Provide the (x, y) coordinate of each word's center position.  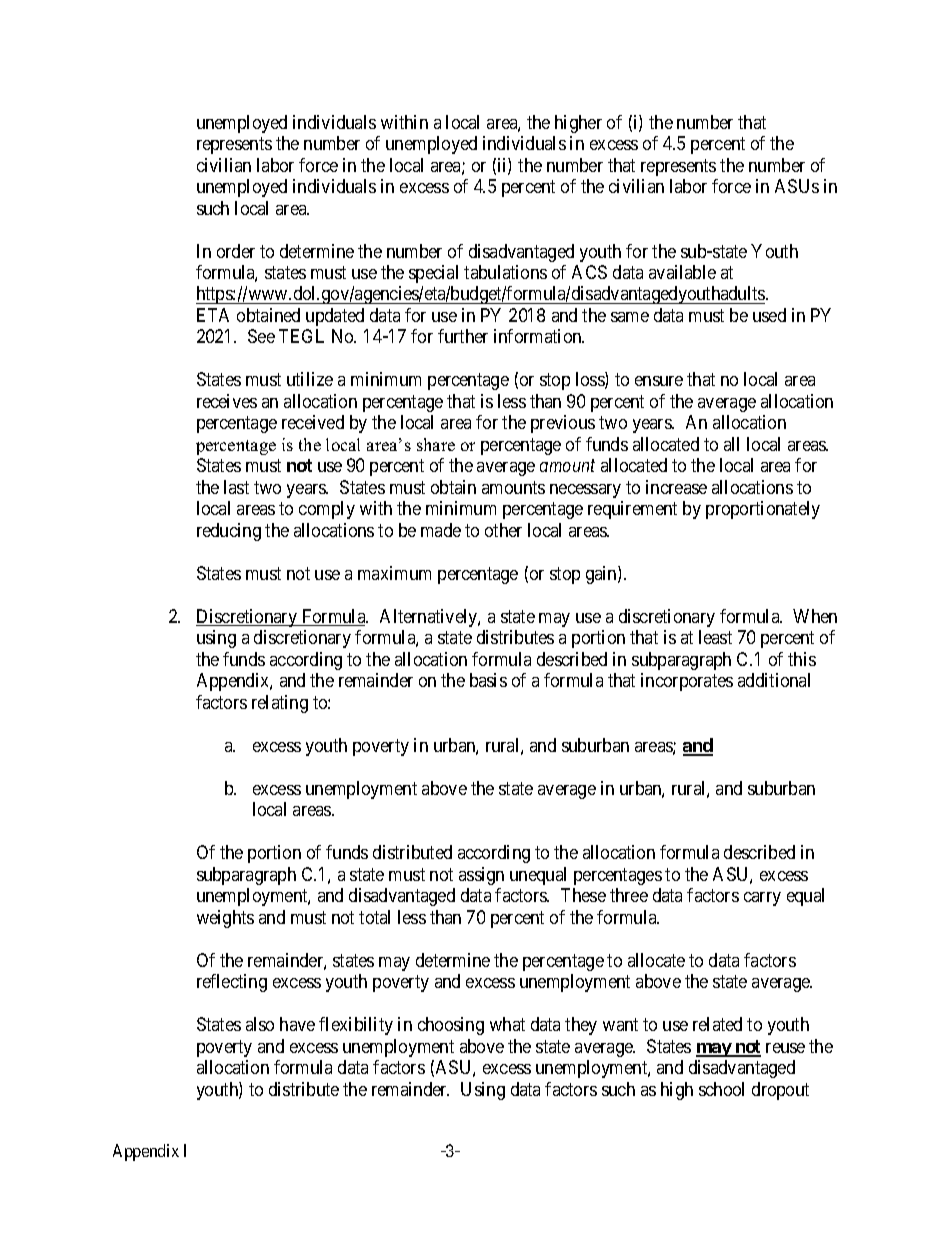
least (715, 637)
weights (225, 919)
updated (335, 317)
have (297, 1024)
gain (602, 575)
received (313, 422)
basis (488, 680)
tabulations (505, 272)
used (769, 315)
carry (762, 899)
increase (676, 487)
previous (563, 424)
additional (774, 680)
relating (280, 704)
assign (481, 876)
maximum (394, 573)
